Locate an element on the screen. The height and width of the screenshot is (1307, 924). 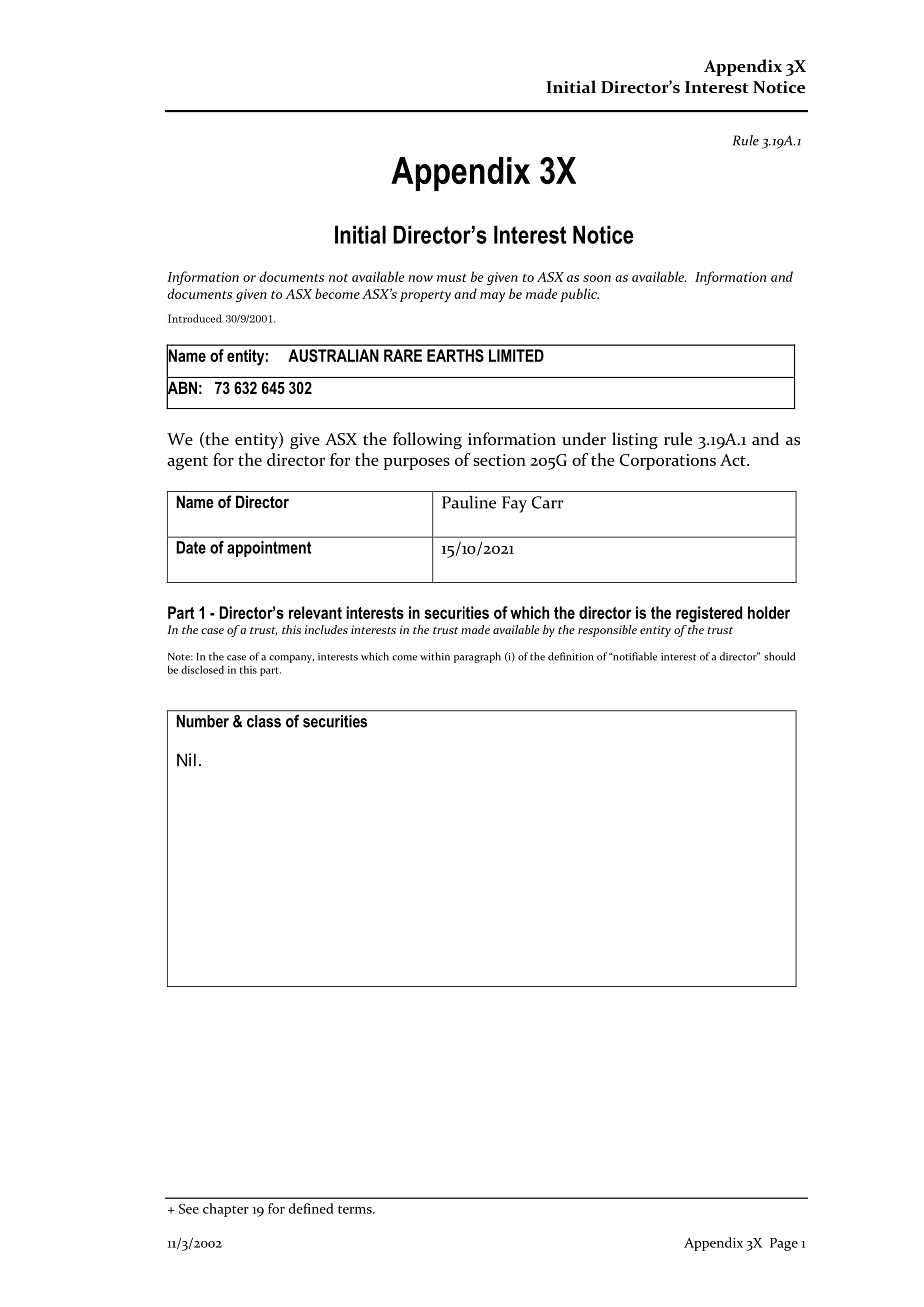
defined is located at coordinates (311, 1208).
